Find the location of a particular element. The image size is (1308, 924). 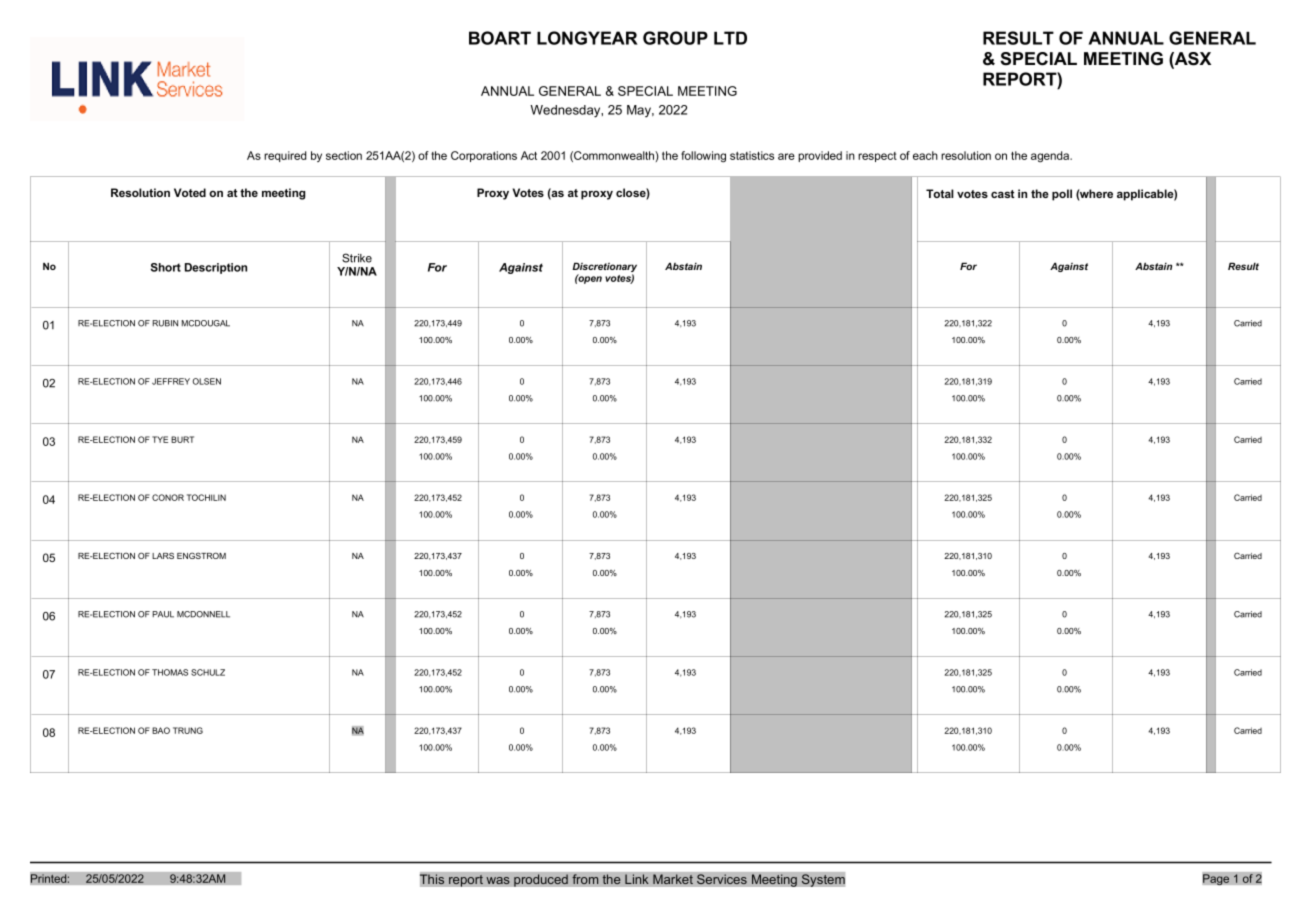

Discretionary is located at coordinates (604, 268).
